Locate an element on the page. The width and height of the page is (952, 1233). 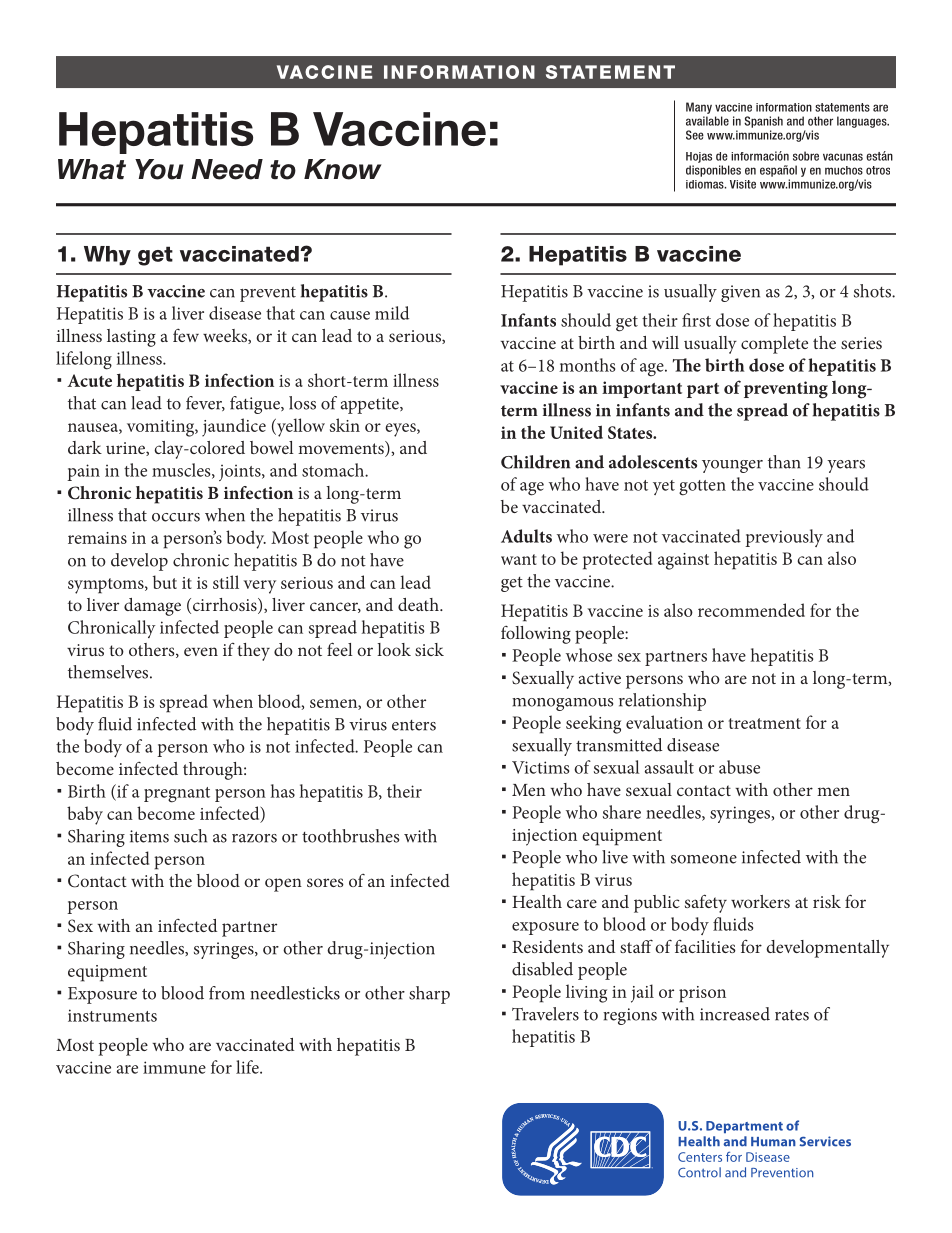
than is located at coordinates (784, 462).
